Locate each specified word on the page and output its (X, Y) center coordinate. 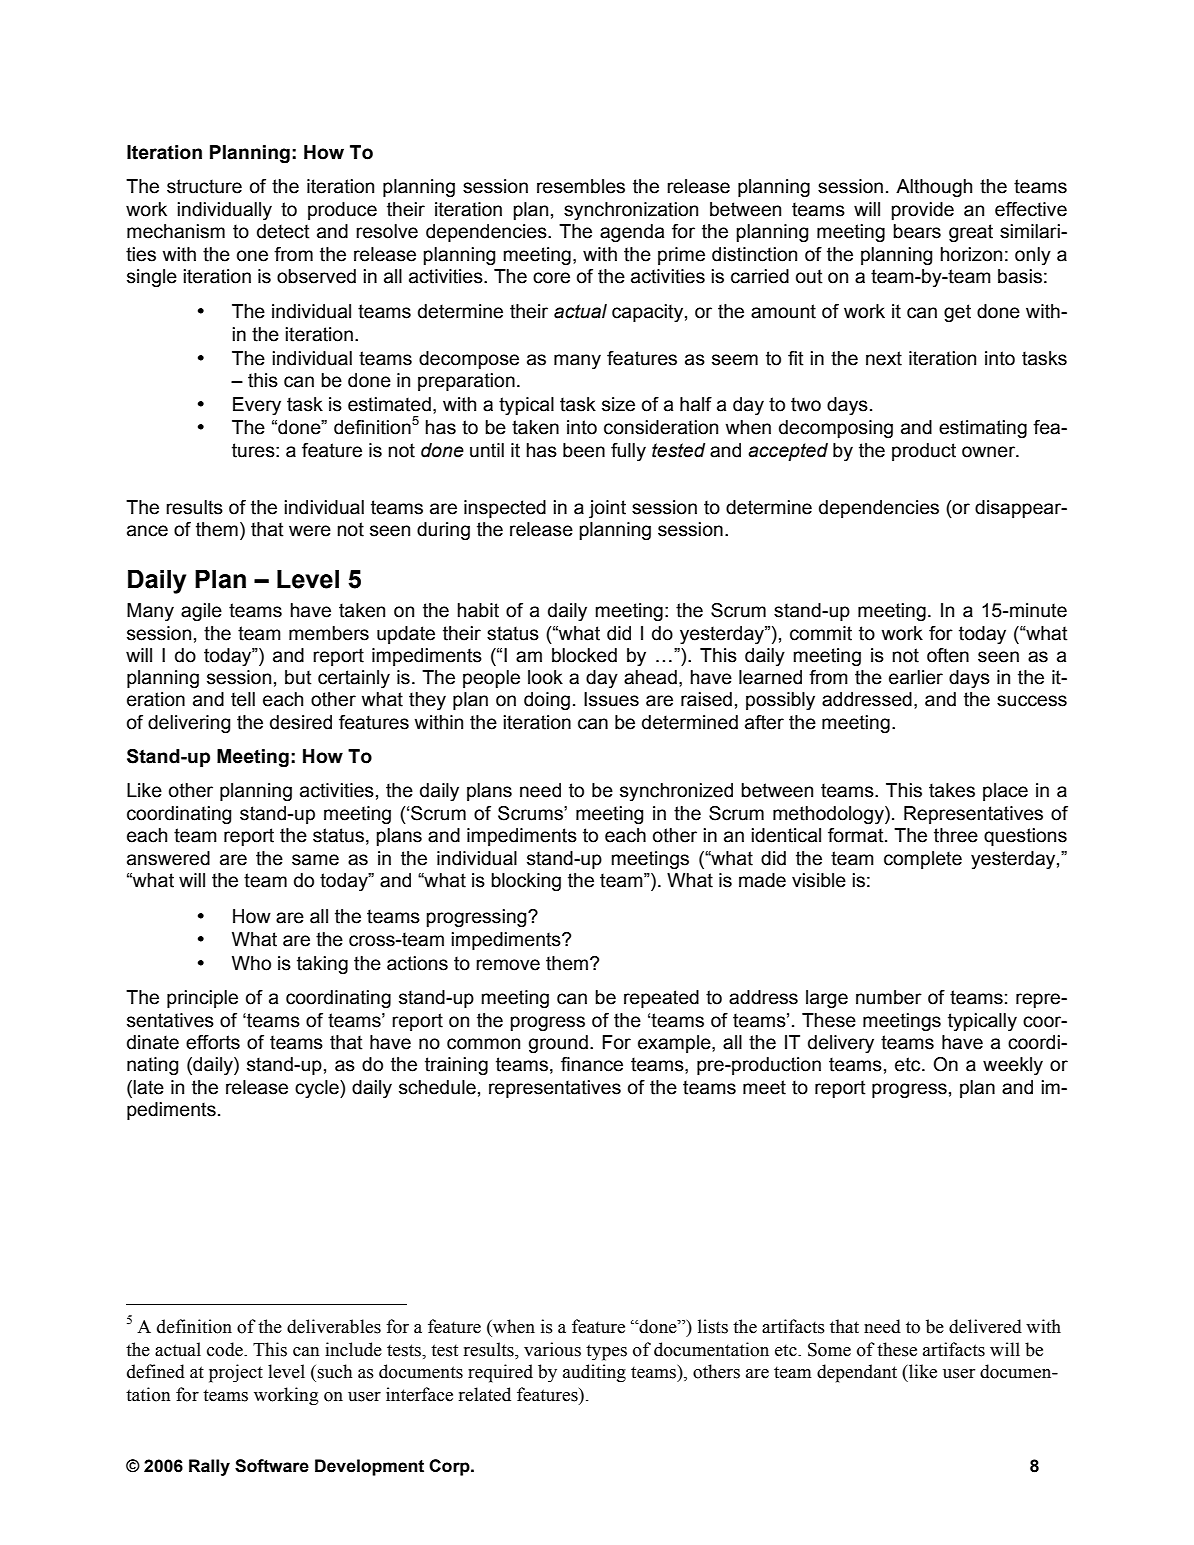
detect (283, 231)
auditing (594, 1373)
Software (272, 1466)
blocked (584, 655)
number (889, 997)
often (948, 655)
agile (201, 612)
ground (558, 1044)
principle (202, 999)
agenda (632, 233)
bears (917, 231)
